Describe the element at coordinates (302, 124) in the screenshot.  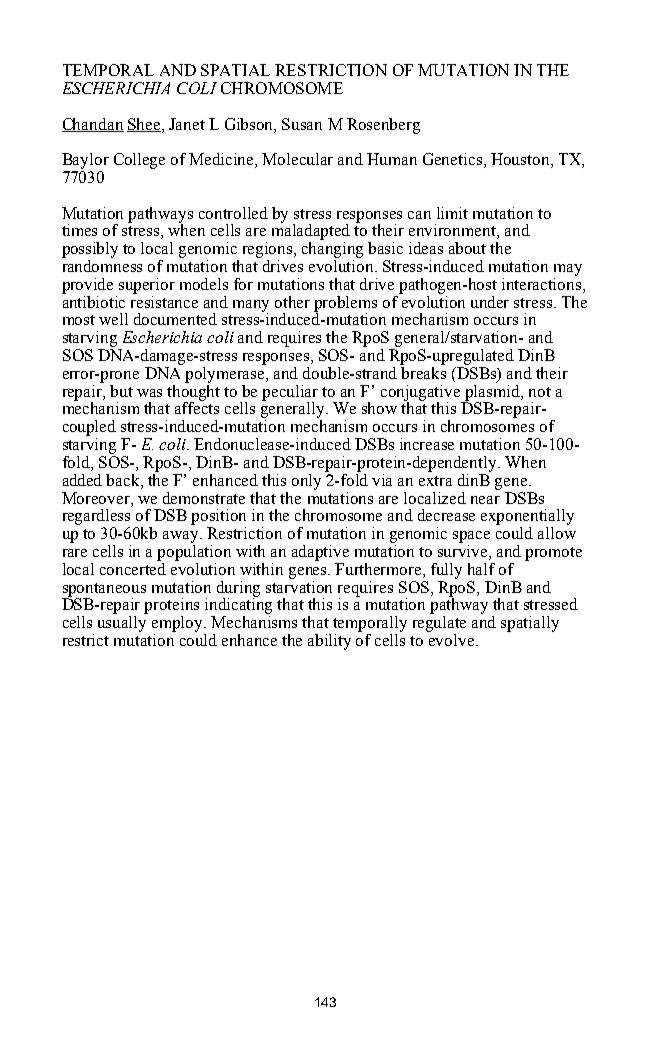
I see `Susan` at that location.
